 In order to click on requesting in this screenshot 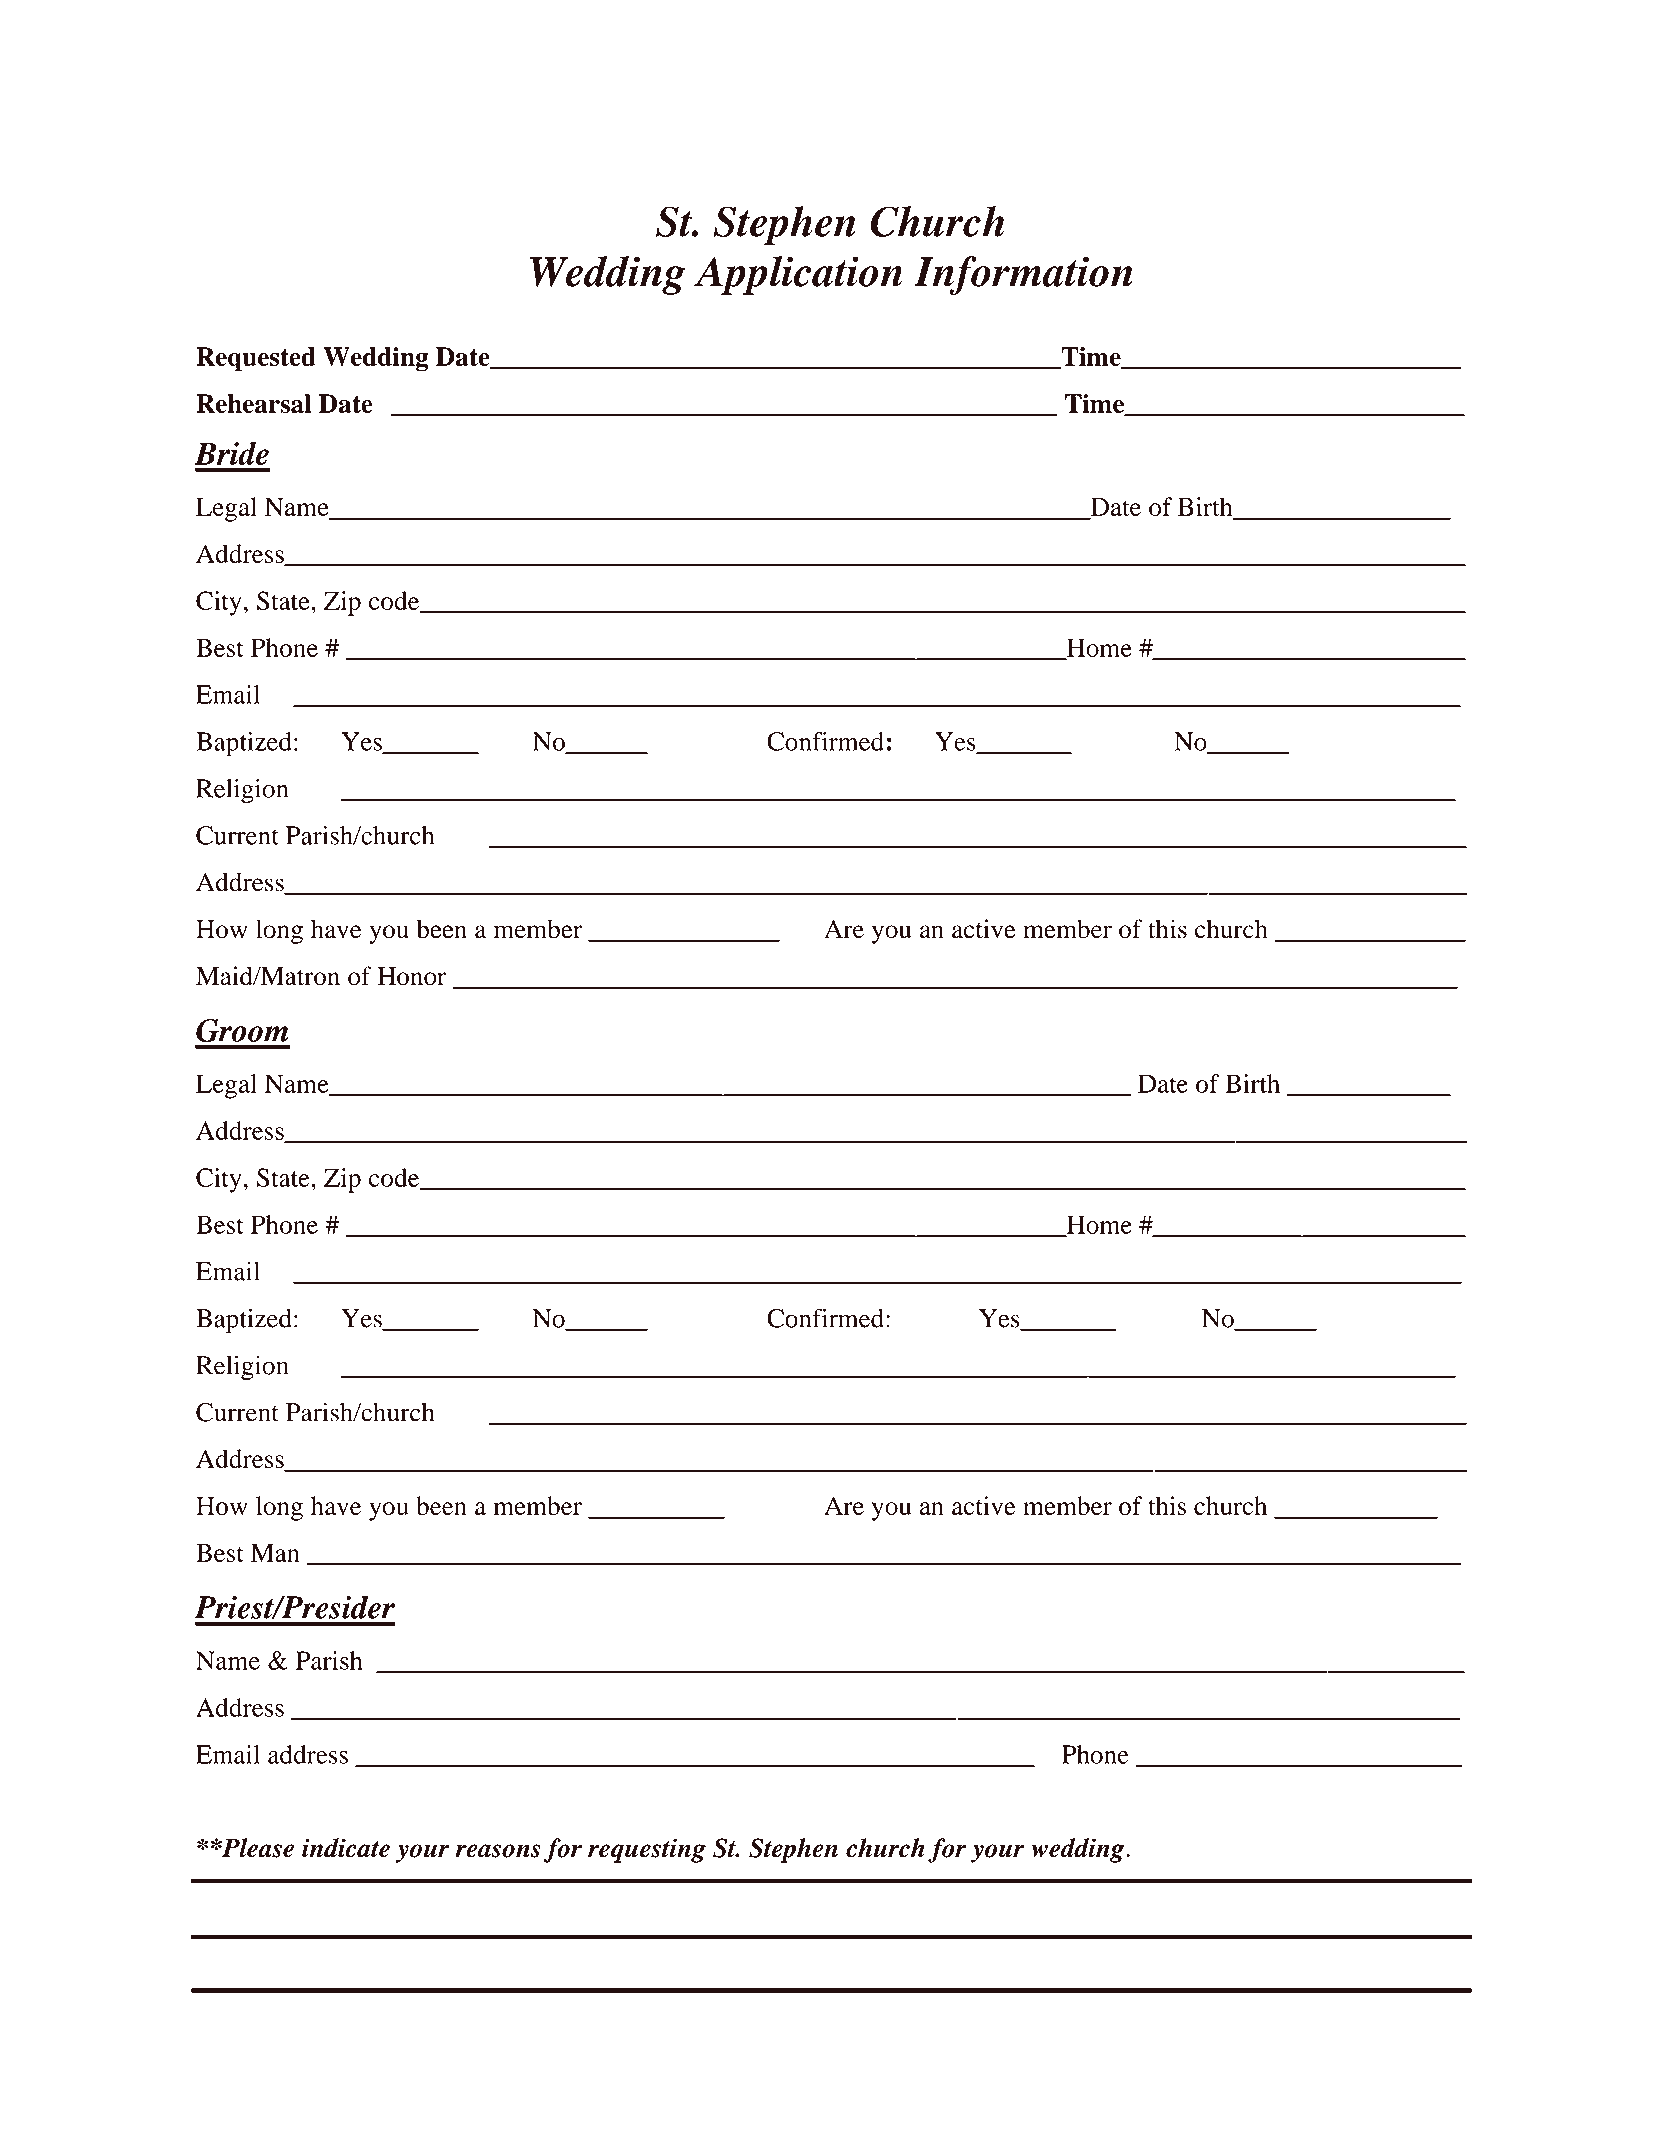, I will do `click(647, 1850)`.
